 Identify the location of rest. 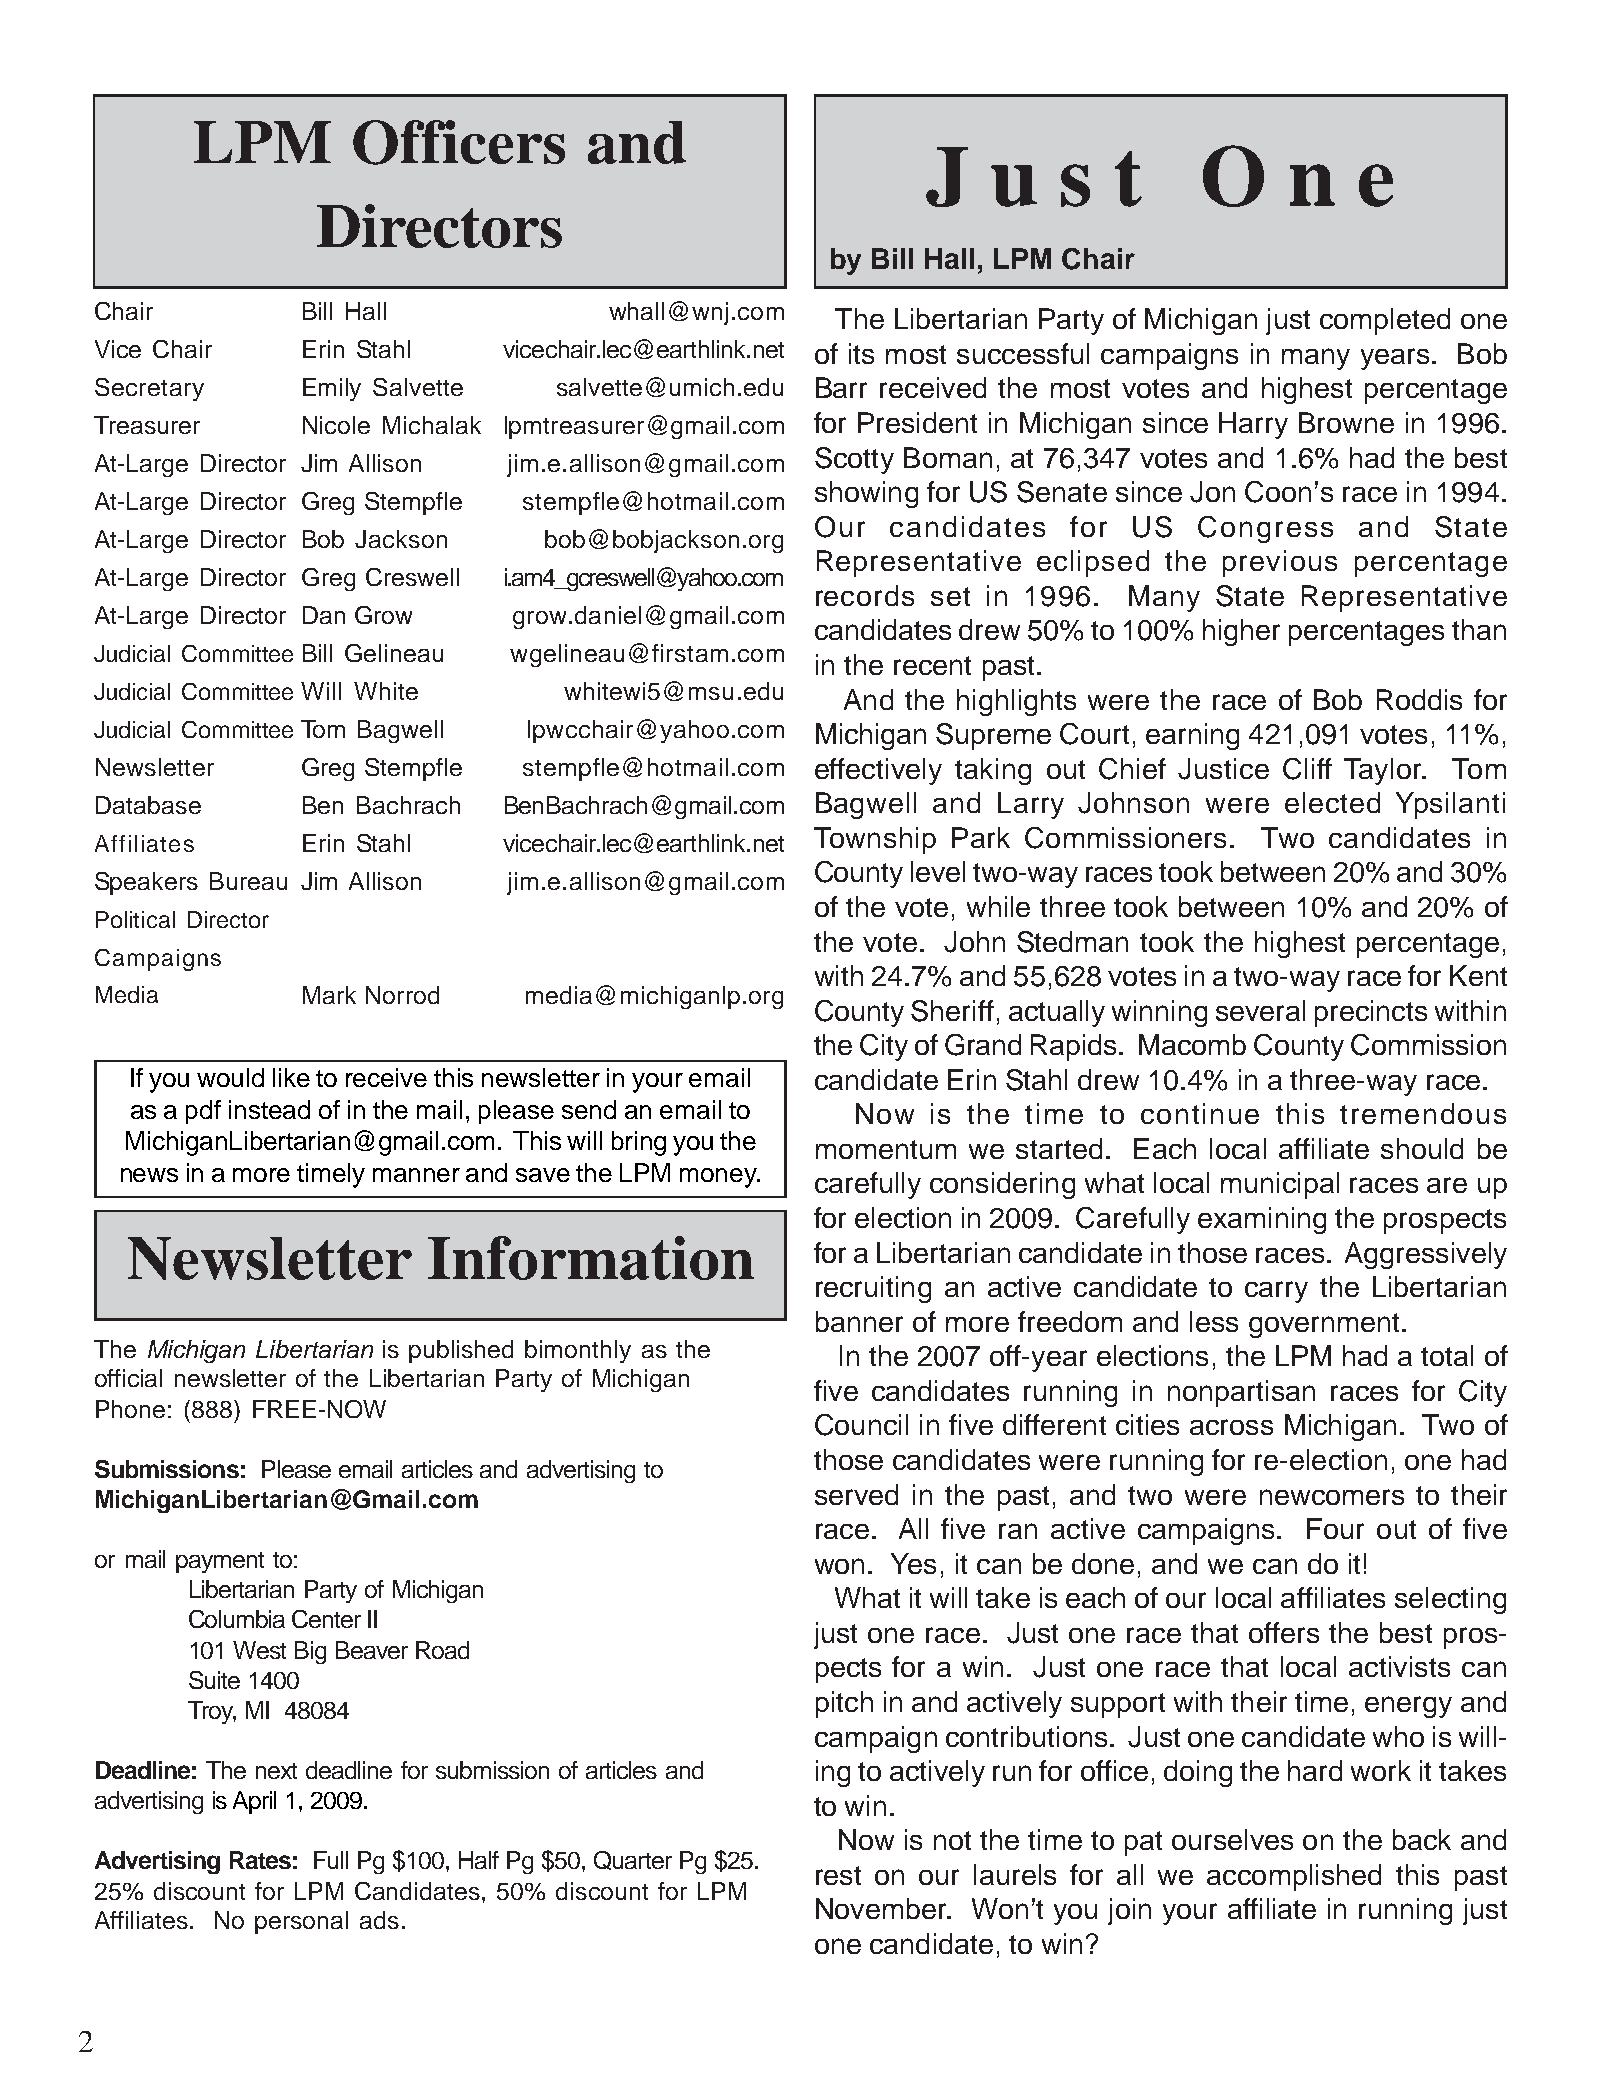
(838, 1875).
